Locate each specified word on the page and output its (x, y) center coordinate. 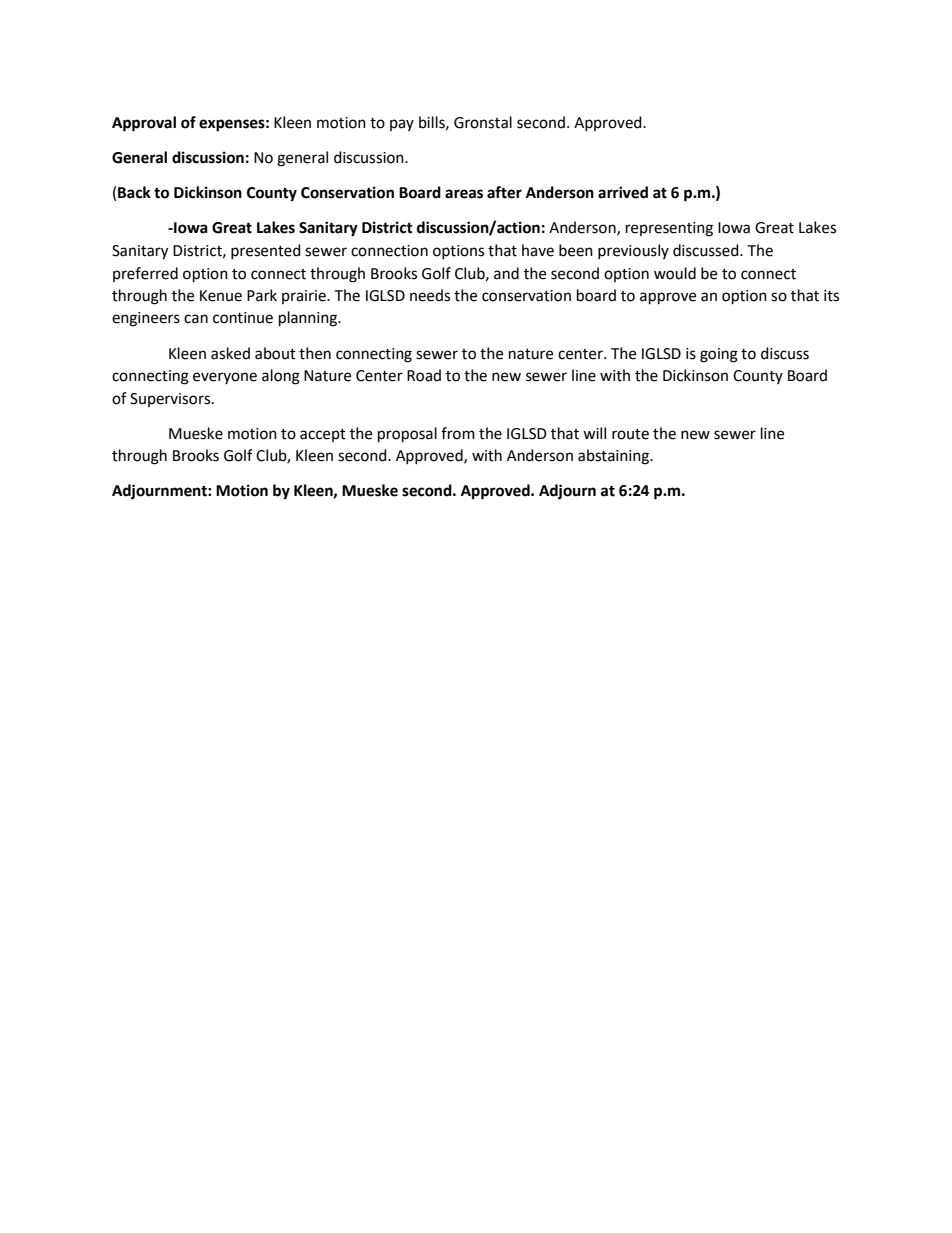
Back (134, 192)
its (831, 296)
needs (430, 295)
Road (424, 375)
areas (464, 194)
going (719, 355)
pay (402, 125)
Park (262, 295)
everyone (225, 378)
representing (669, 229)
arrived (623, 192)
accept (323, 435)
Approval (144, 124)
